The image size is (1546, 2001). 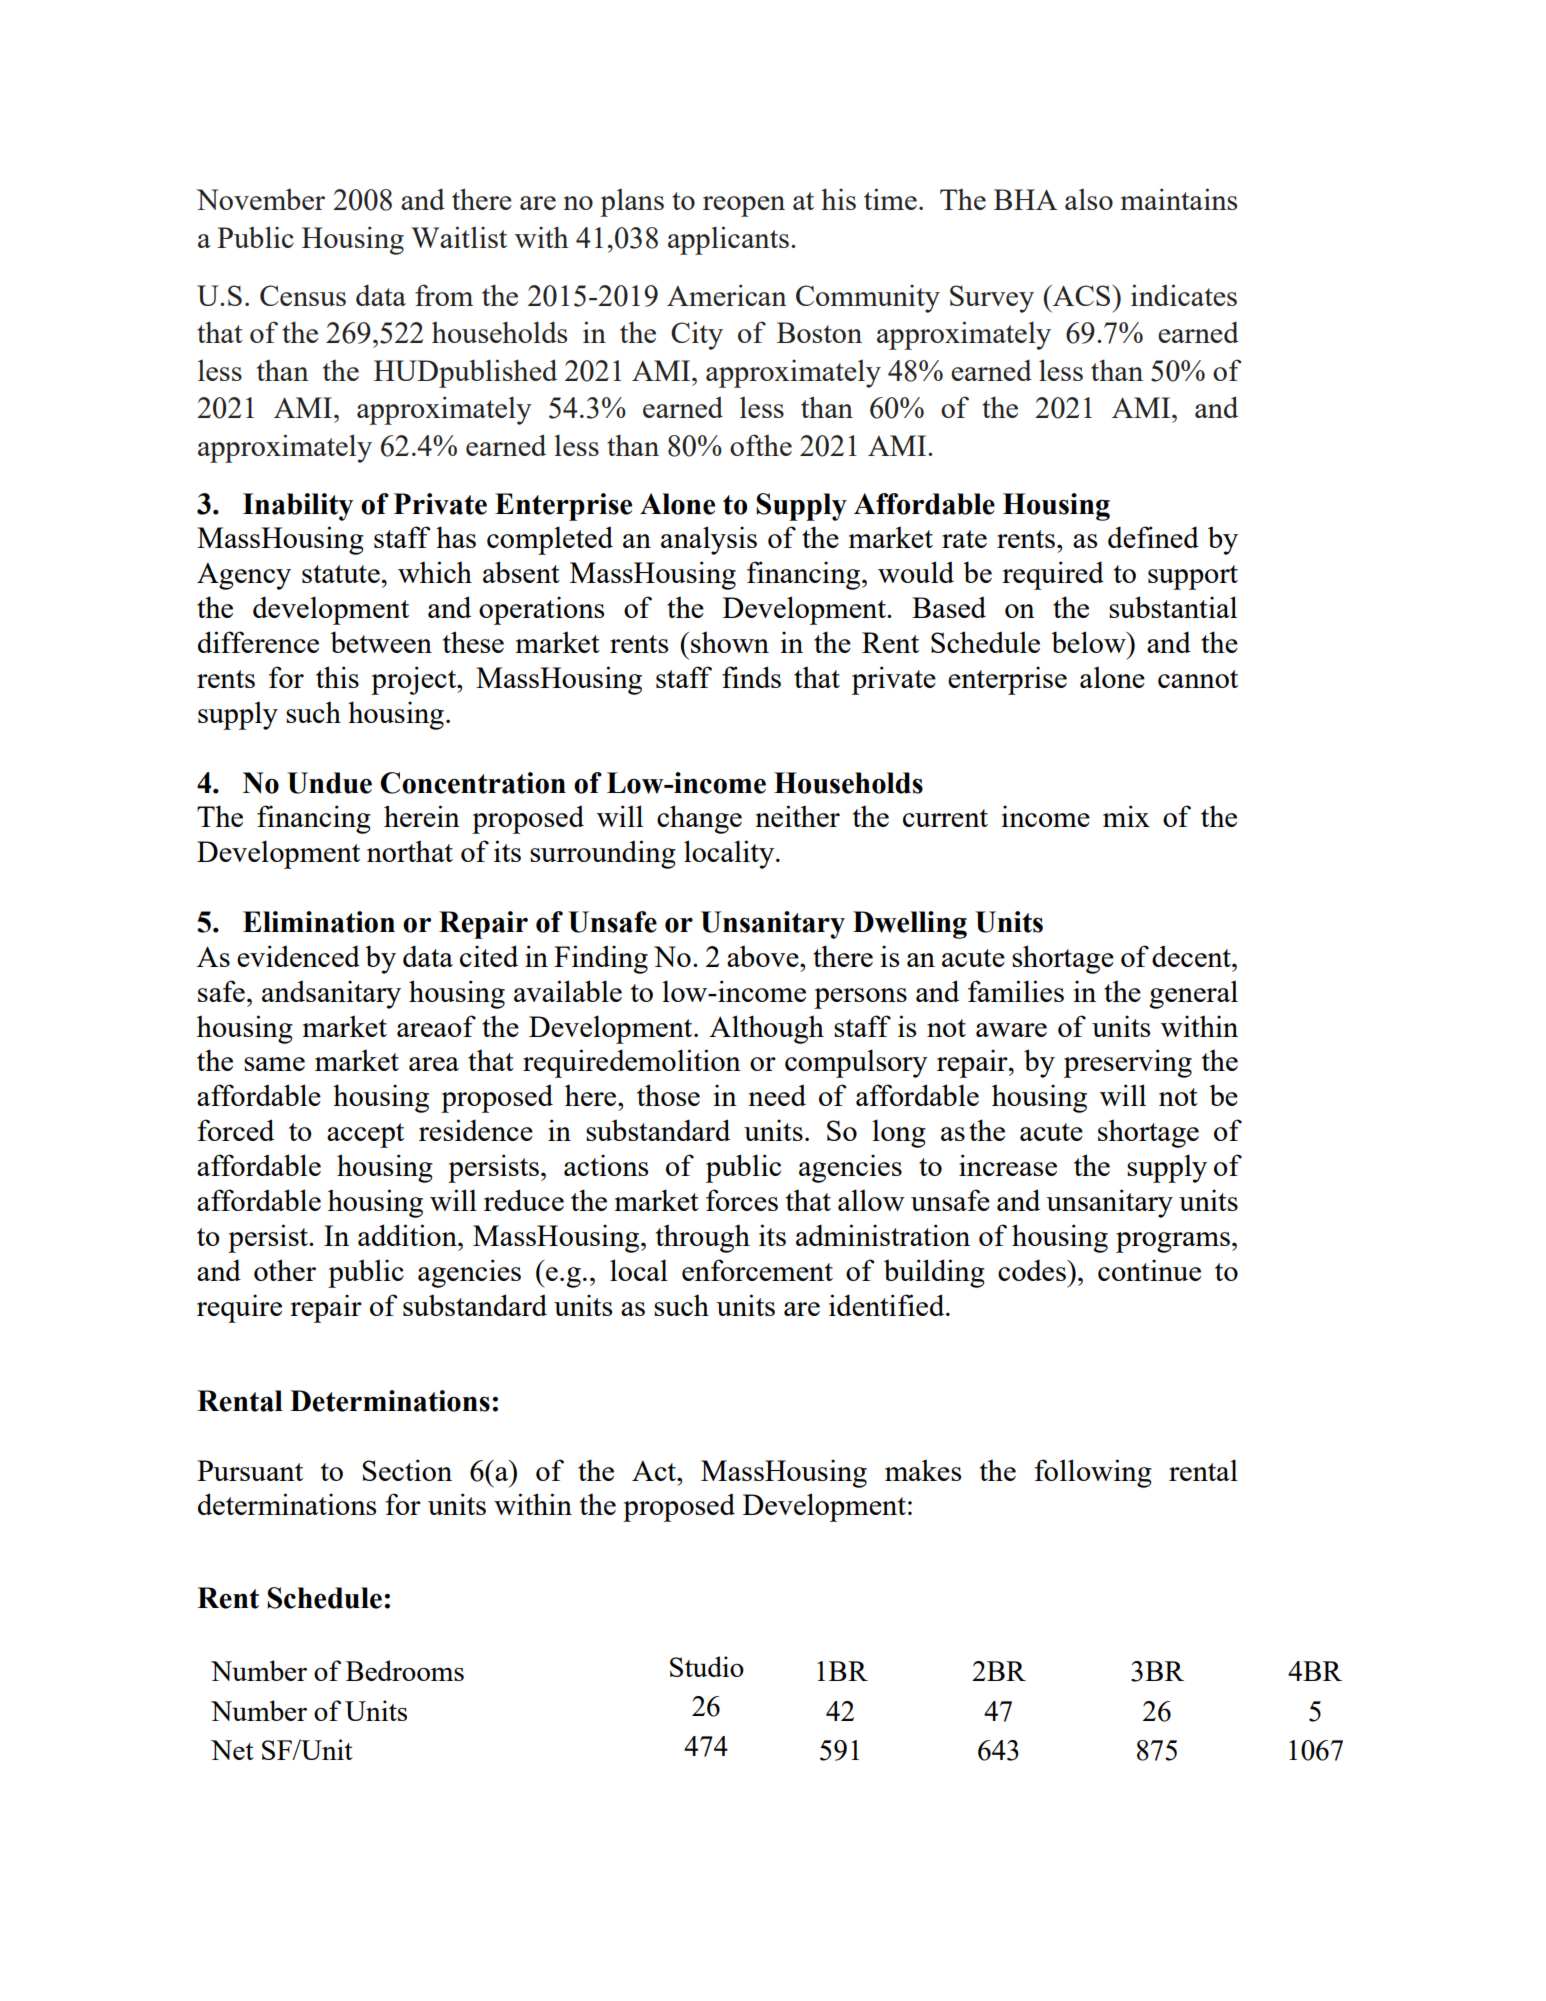 I want to click on above, so click(x=764, y=956).
